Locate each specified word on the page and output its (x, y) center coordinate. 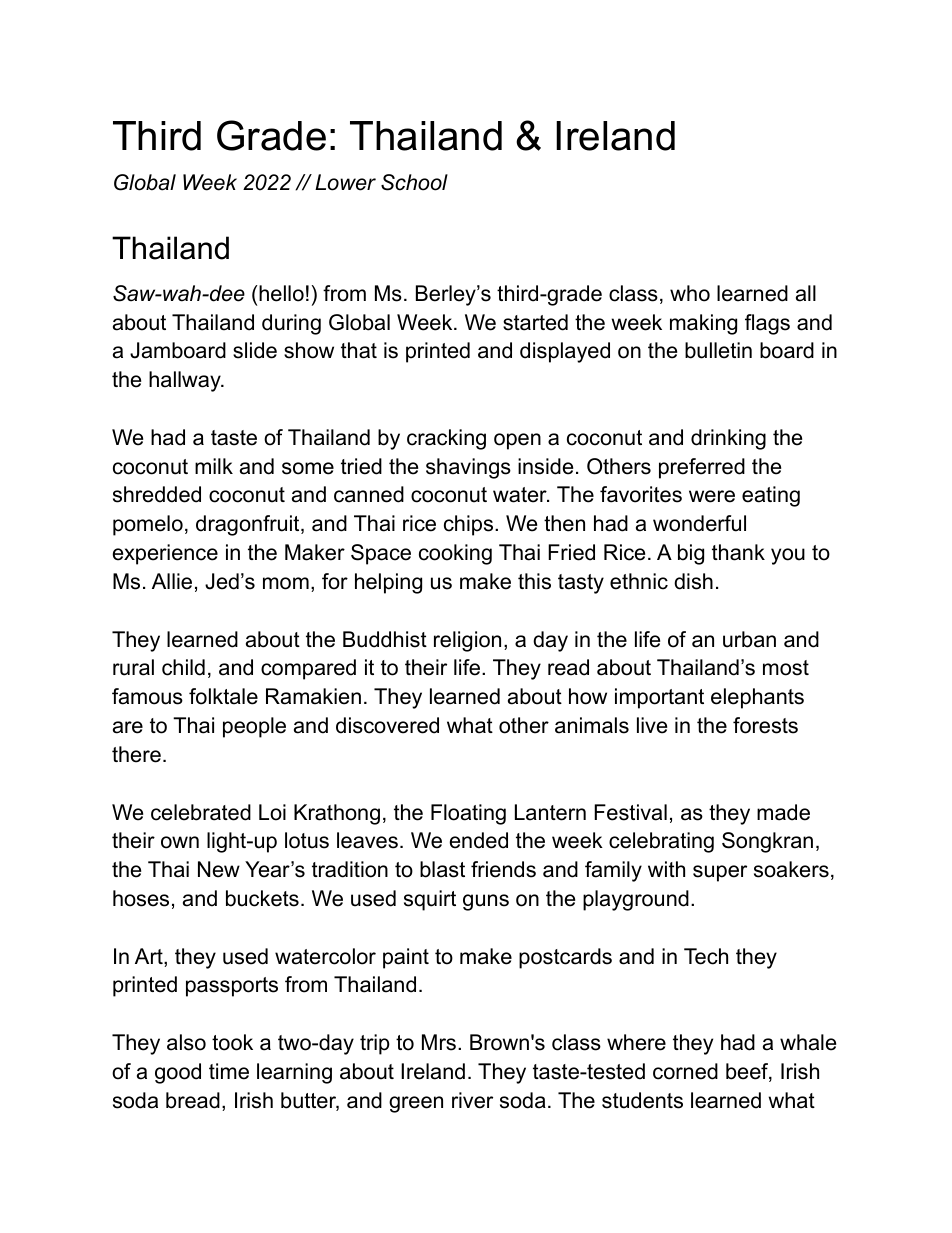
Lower (345, 182)
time (229, 1071)
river (472, 1100)
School (414, 182)
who (690, 293)
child (183, 667)
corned (685, 1071)
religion (467, 641)
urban (749, 639)
